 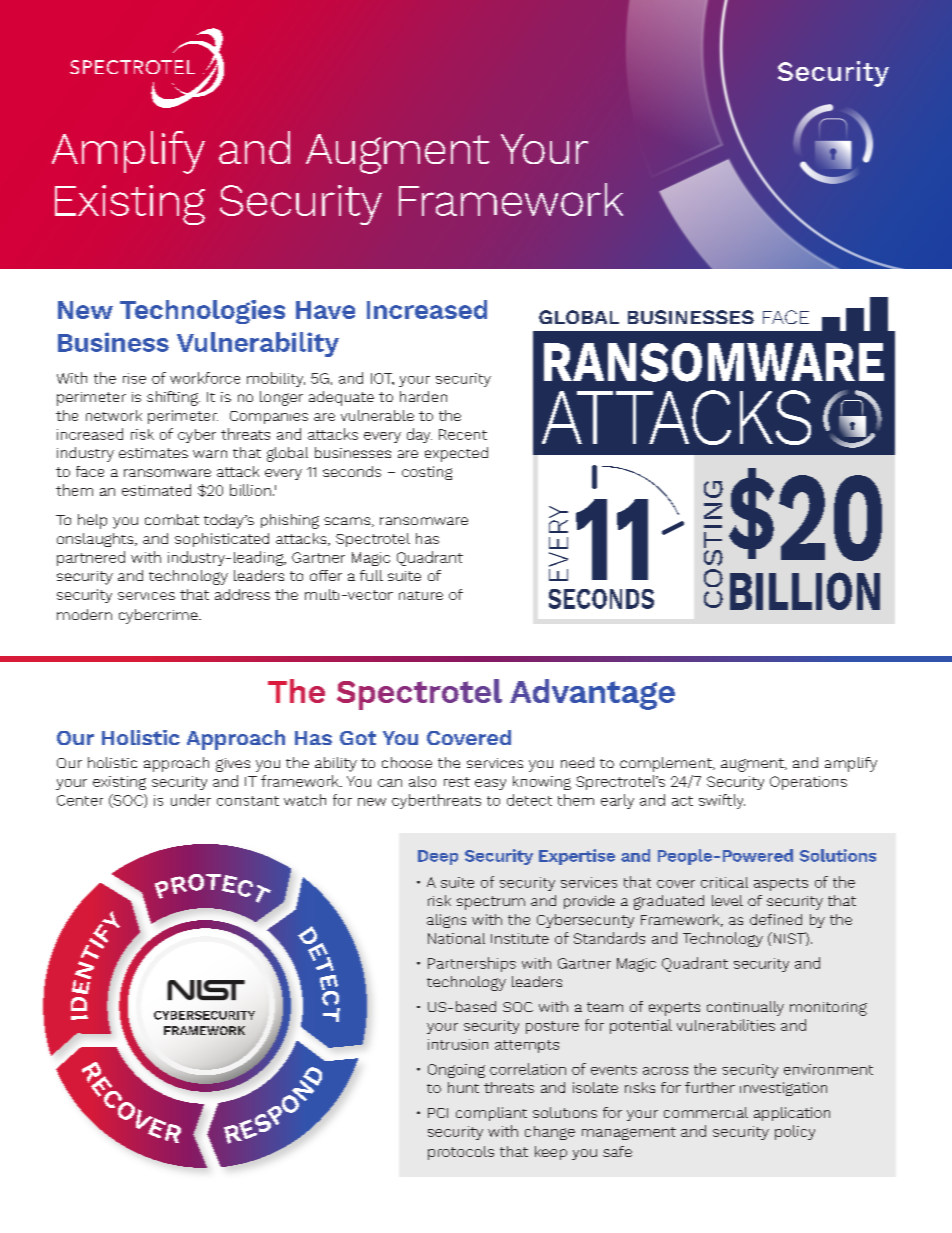 What do you see at coordinates (438, 857) in the screenshot?
I see `Deep` at bounding box center [438, 857].
